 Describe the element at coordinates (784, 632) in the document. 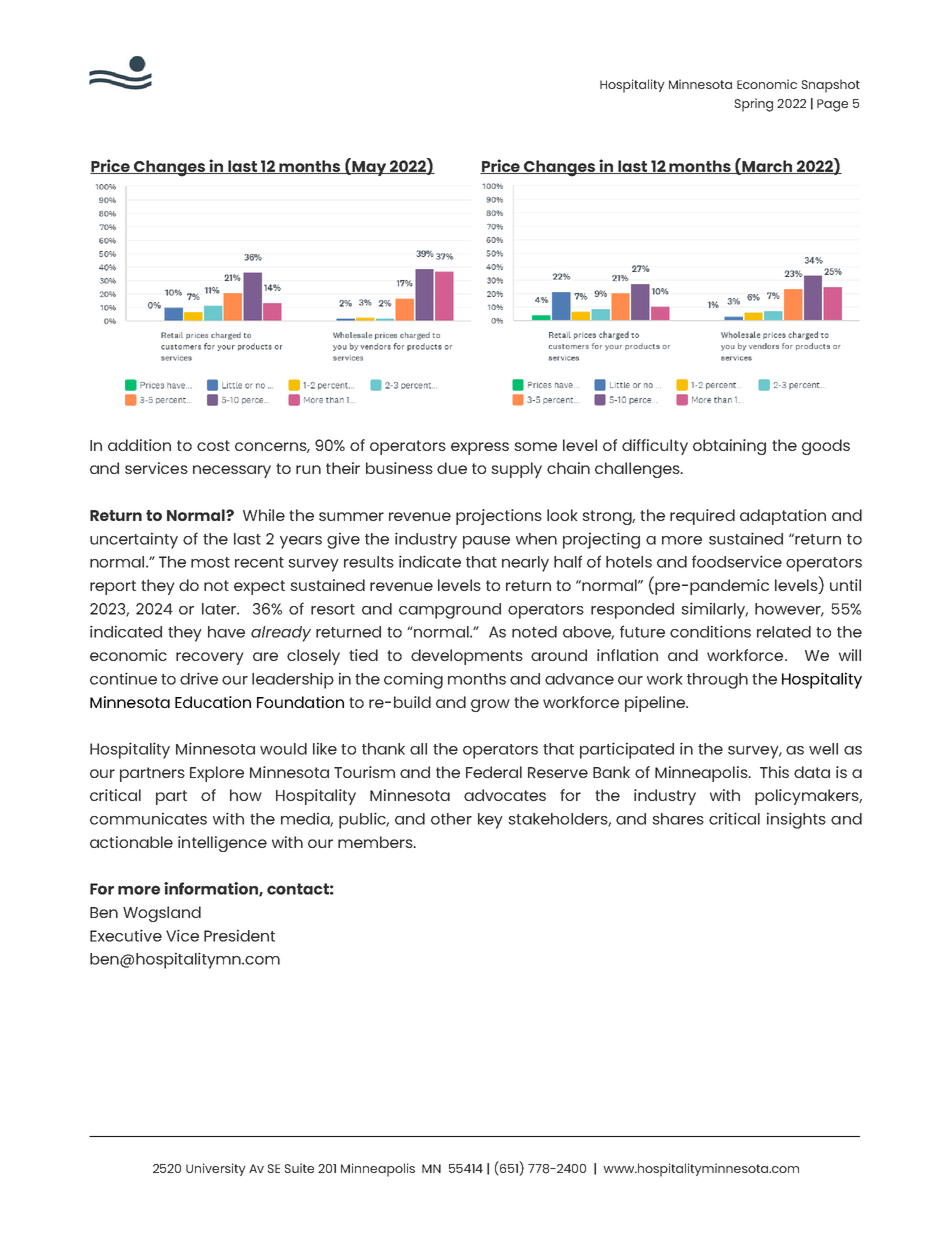

I see `related` at that location.
